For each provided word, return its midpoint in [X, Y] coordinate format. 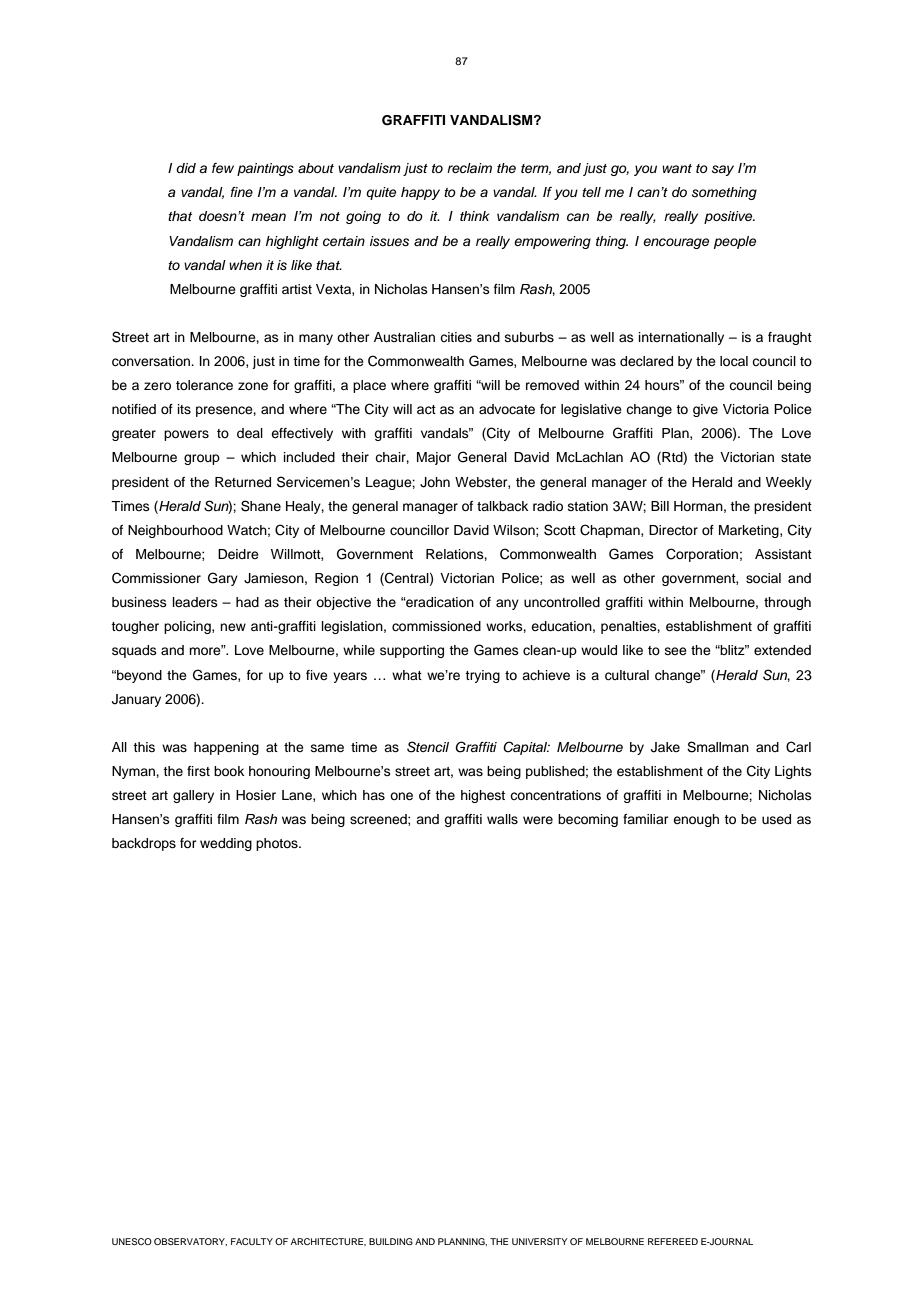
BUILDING [391, 1241]
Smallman [718, 747]
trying [482, 676]
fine [242, 192]
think [474, 216]
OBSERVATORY [190, 1242]
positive [729, 217]
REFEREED [673, 1241]
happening [226, 748]
